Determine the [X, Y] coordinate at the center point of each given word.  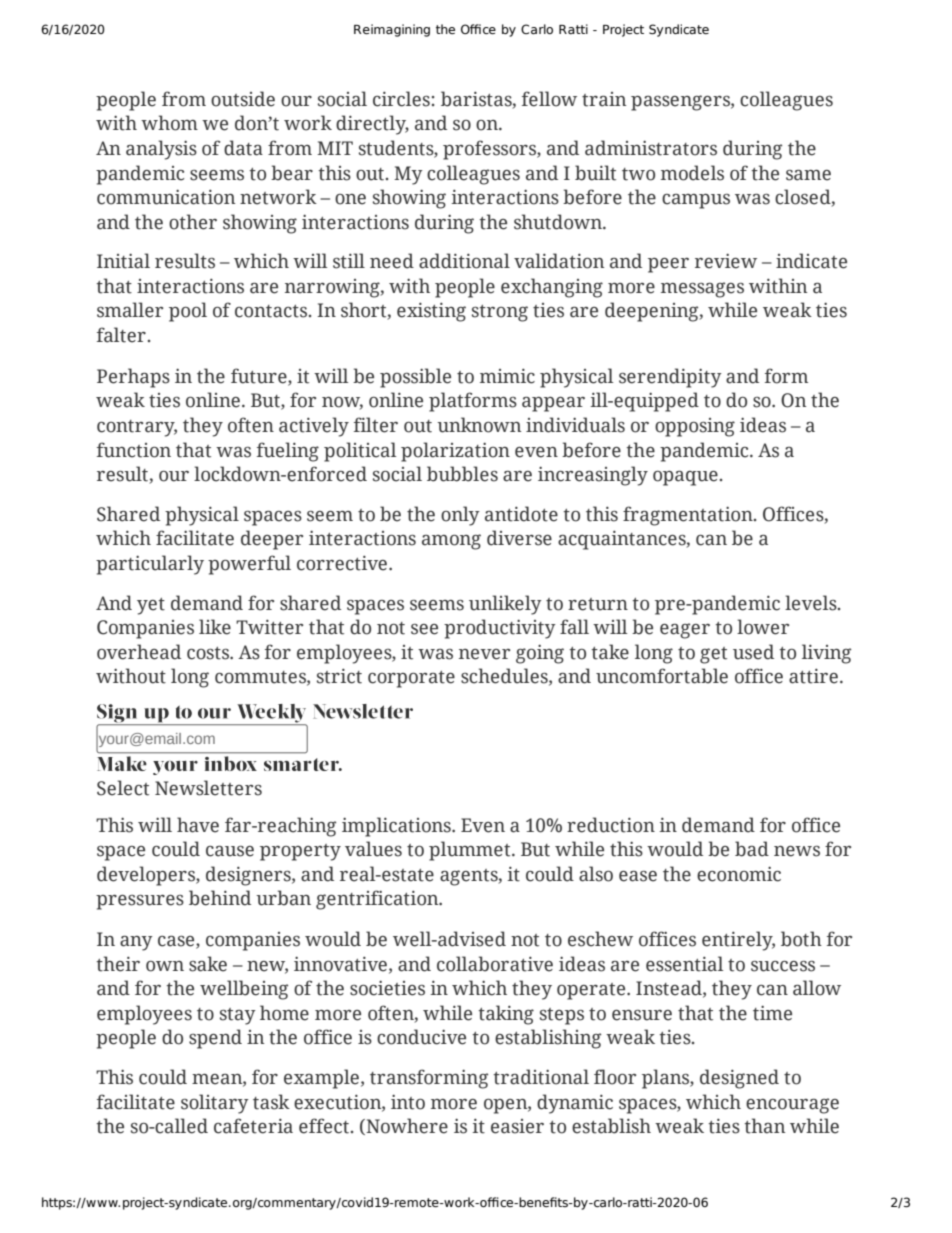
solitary [215, 1104]
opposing [695, 427]
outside [243, 99]
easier [517, 1126]
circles [401, 99]
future [260, 377]
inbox [231, 763]
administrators [651, 148]
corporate [411, 679]
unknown [479, 425]
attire [813, 676]
